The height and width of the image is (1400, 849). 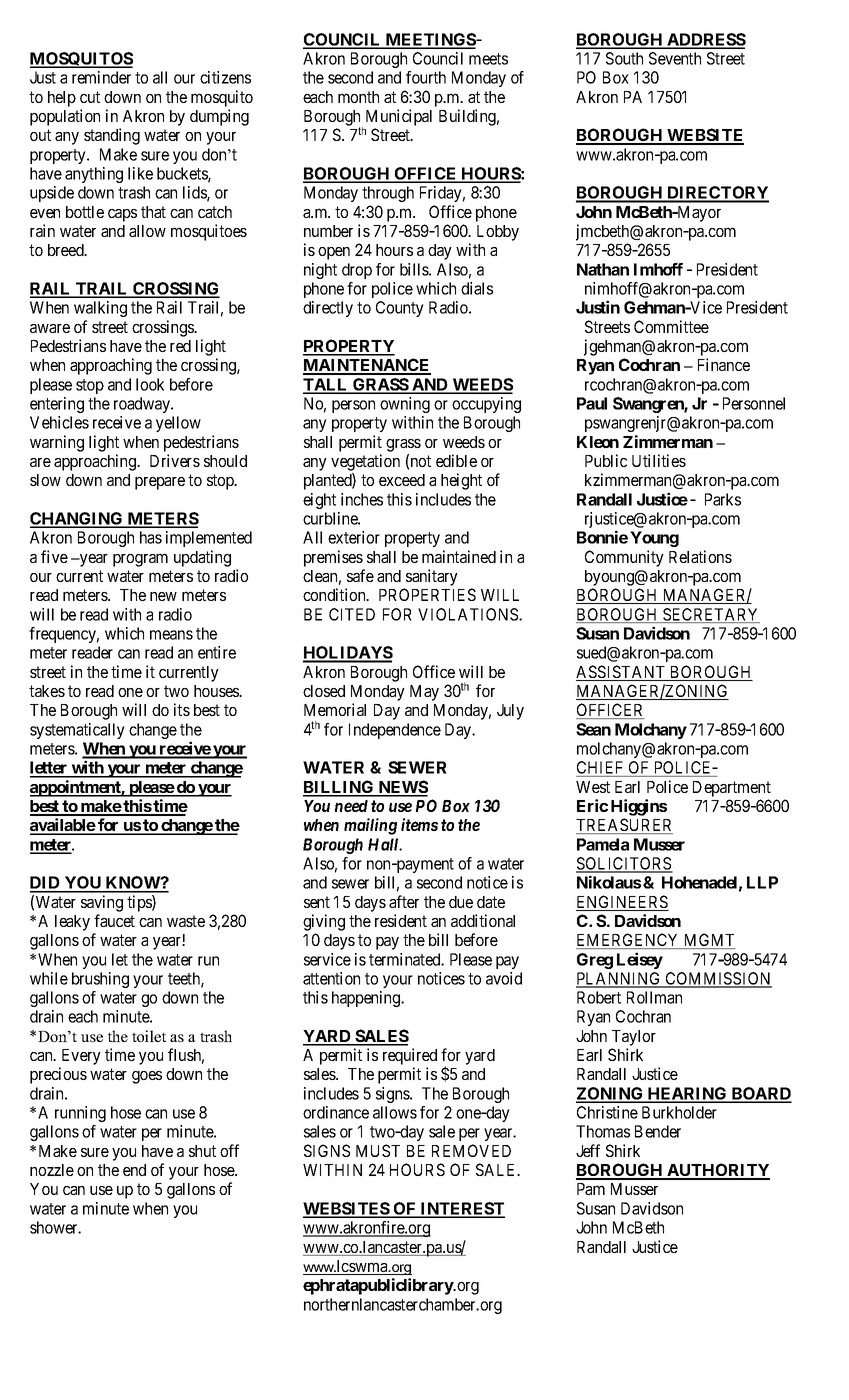 I want to click on means, so click(x=171, y=635).
